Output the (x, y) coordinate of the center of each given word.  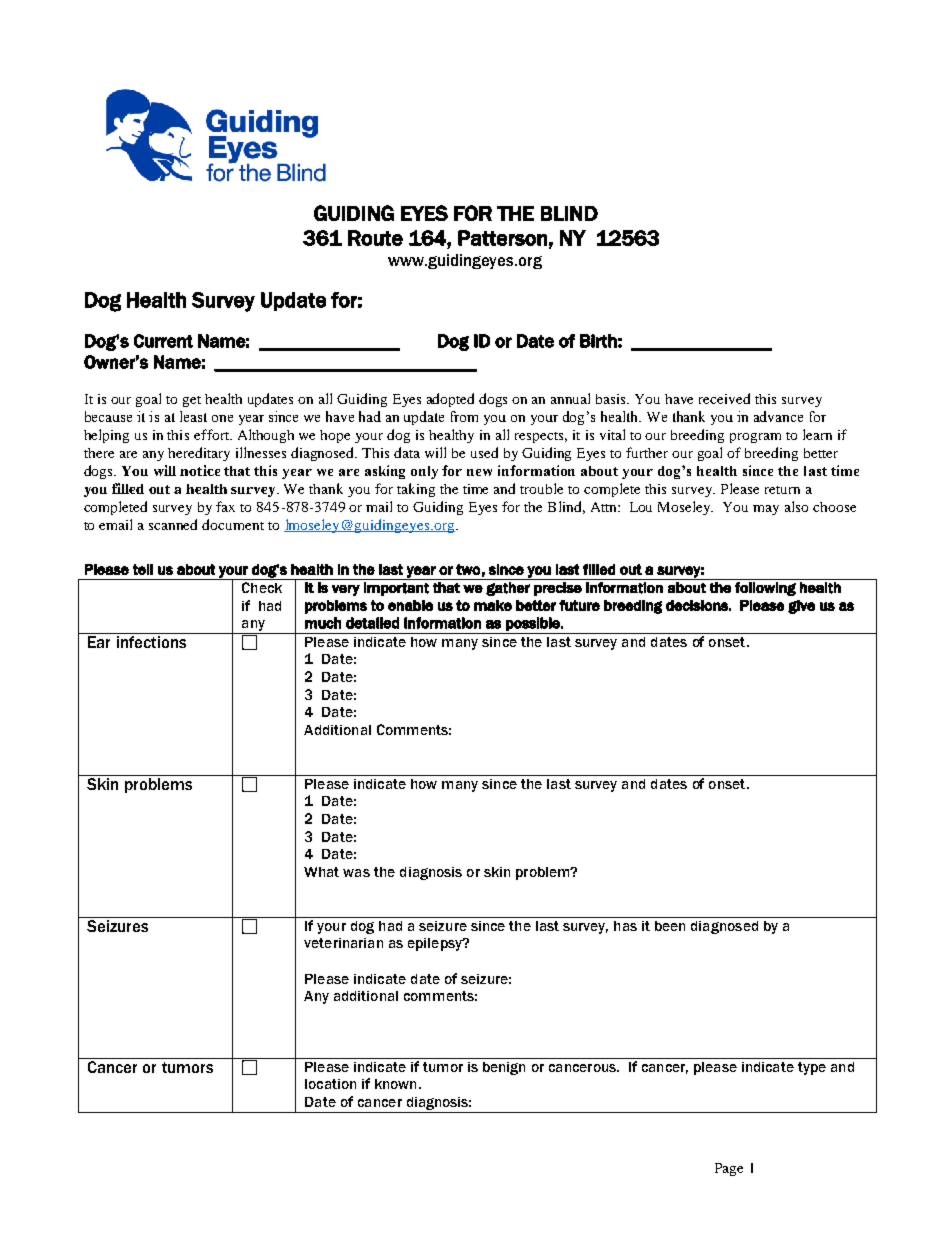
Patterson (502, 238)
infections (151, 642)
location (330, 1084)
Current (163, 341)
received (724, 398)
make (493, 605)
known (395, 1084)
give (801, 607)
